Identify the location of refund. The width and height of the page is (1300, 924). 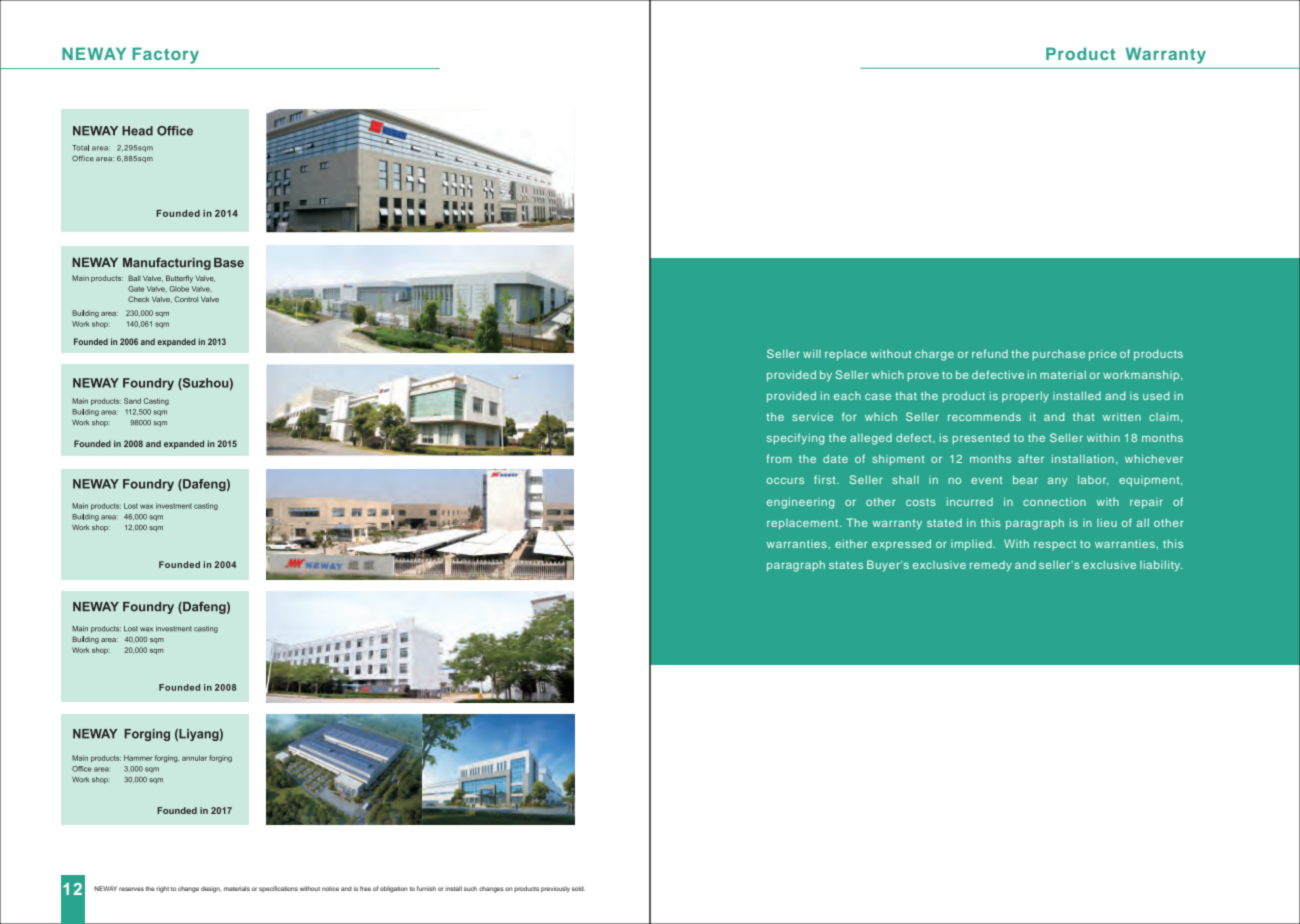
(990, 353).
